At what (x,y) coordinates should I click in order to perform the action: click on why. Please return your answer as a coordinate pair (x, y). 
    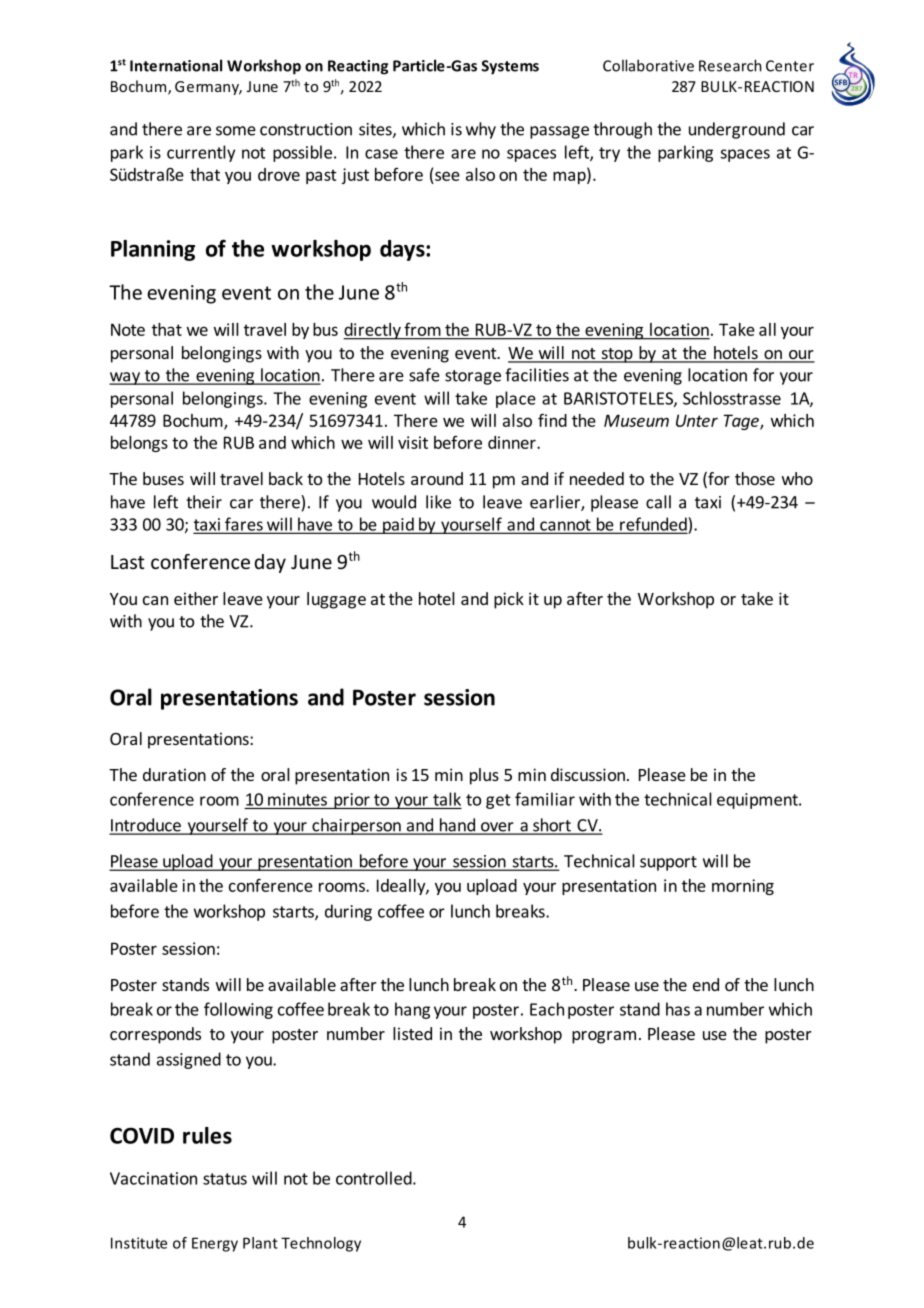
    Looking at the image, I should click on (481, 130).
